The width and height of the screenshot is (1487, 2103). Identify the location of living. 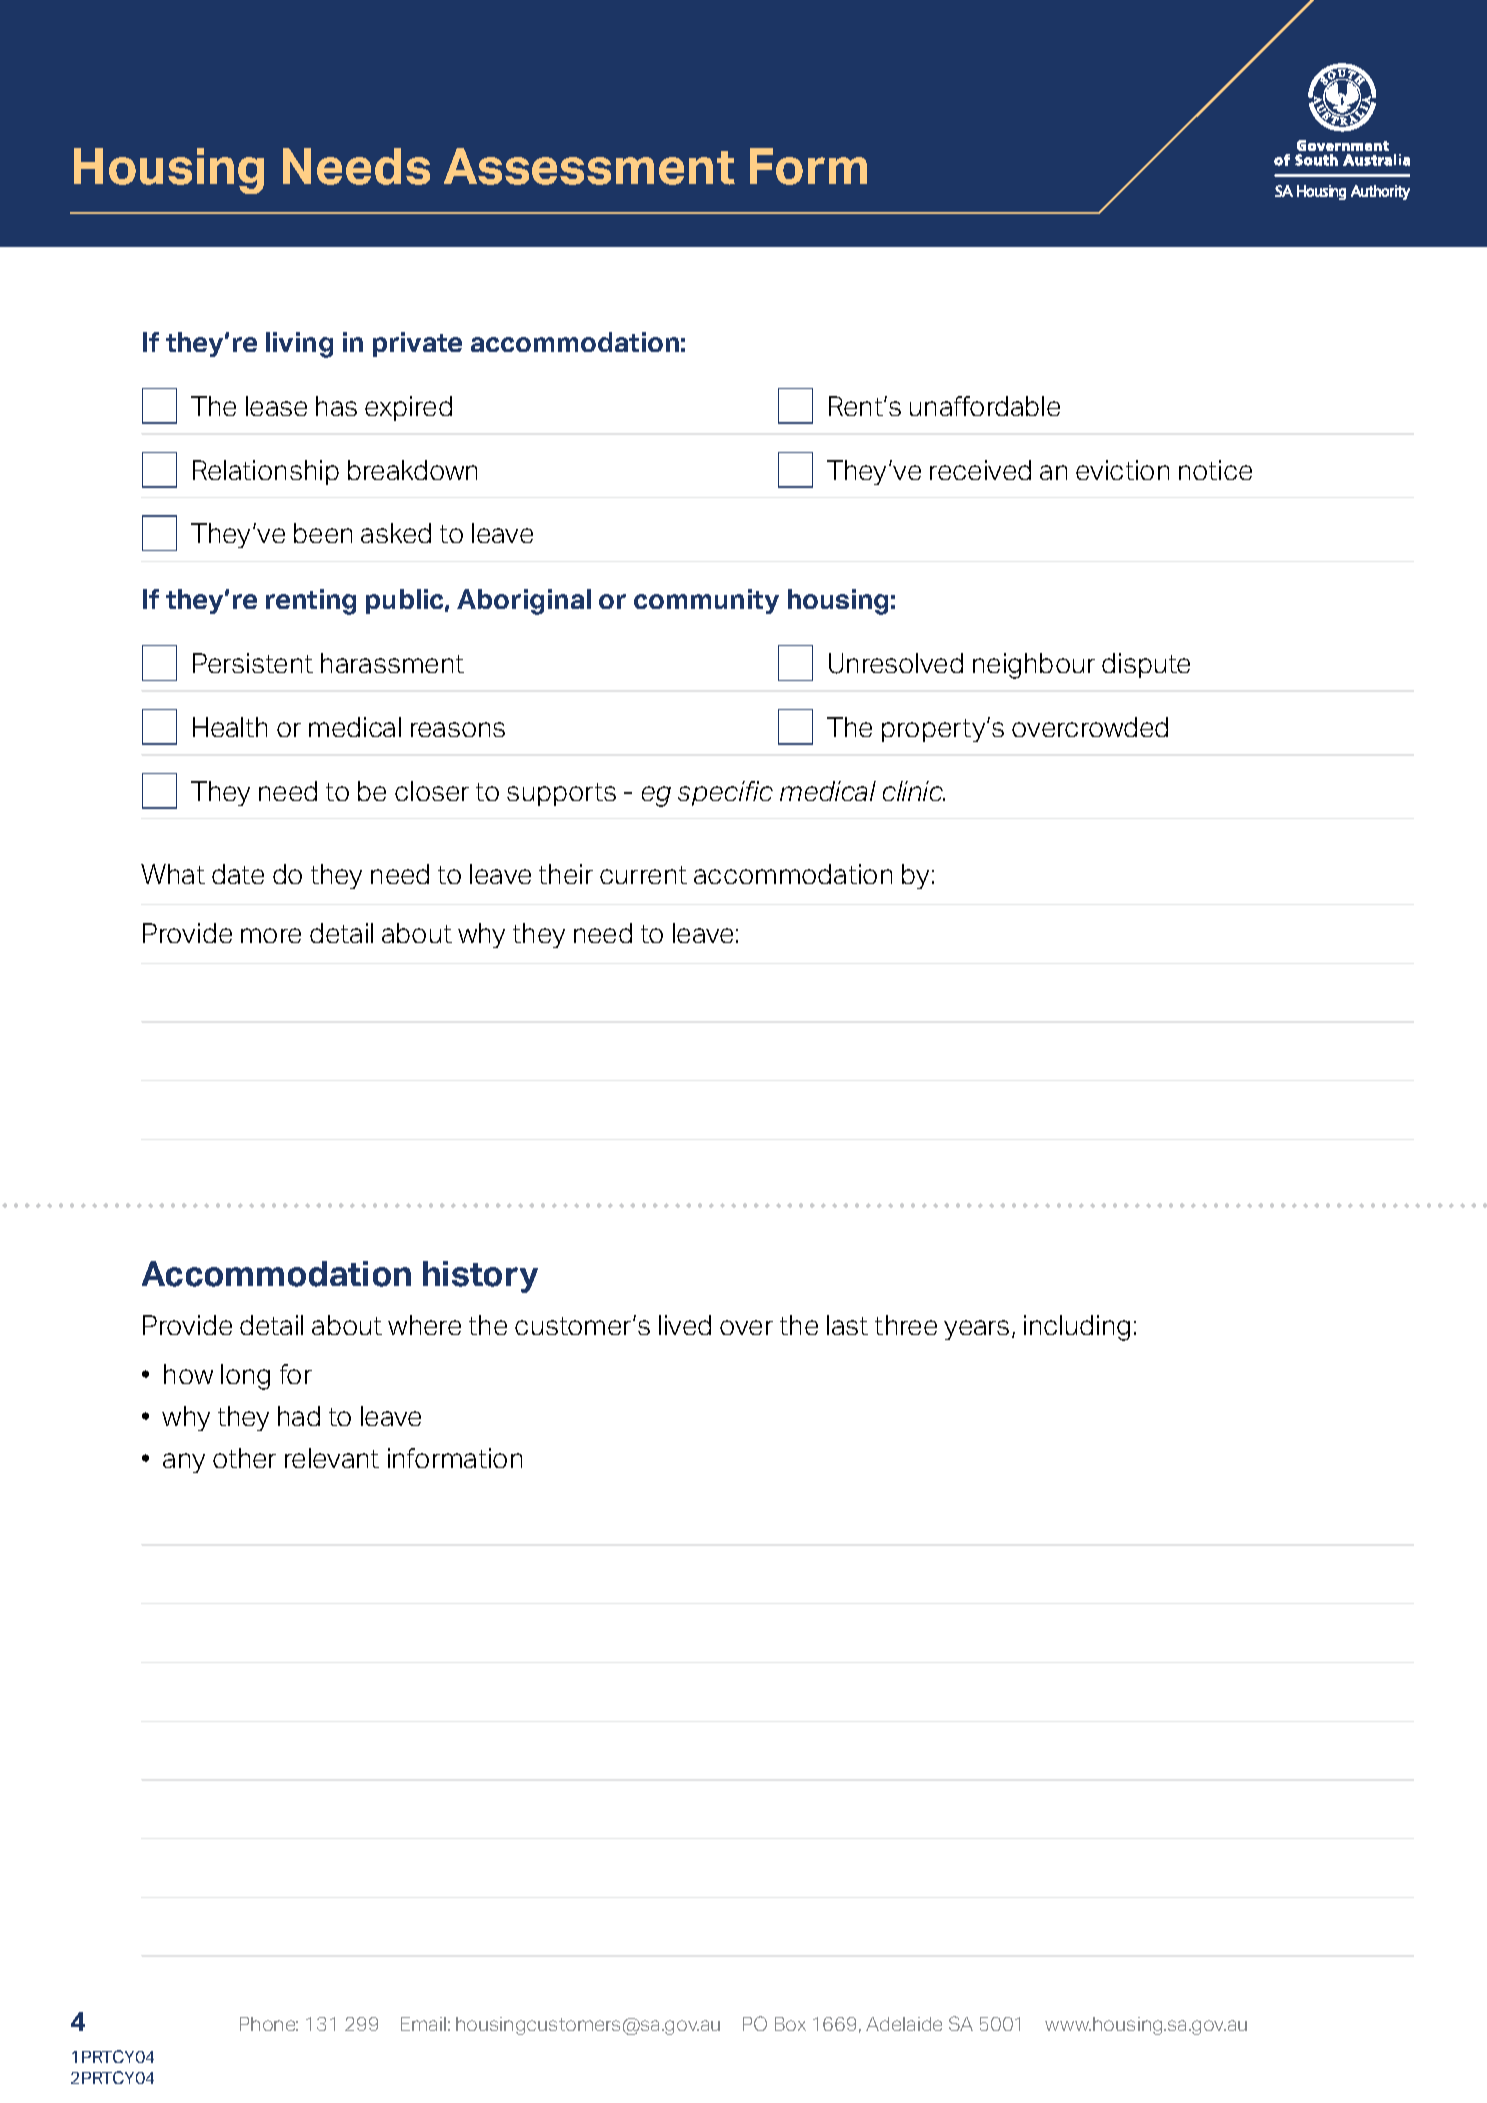
(299, 345).
